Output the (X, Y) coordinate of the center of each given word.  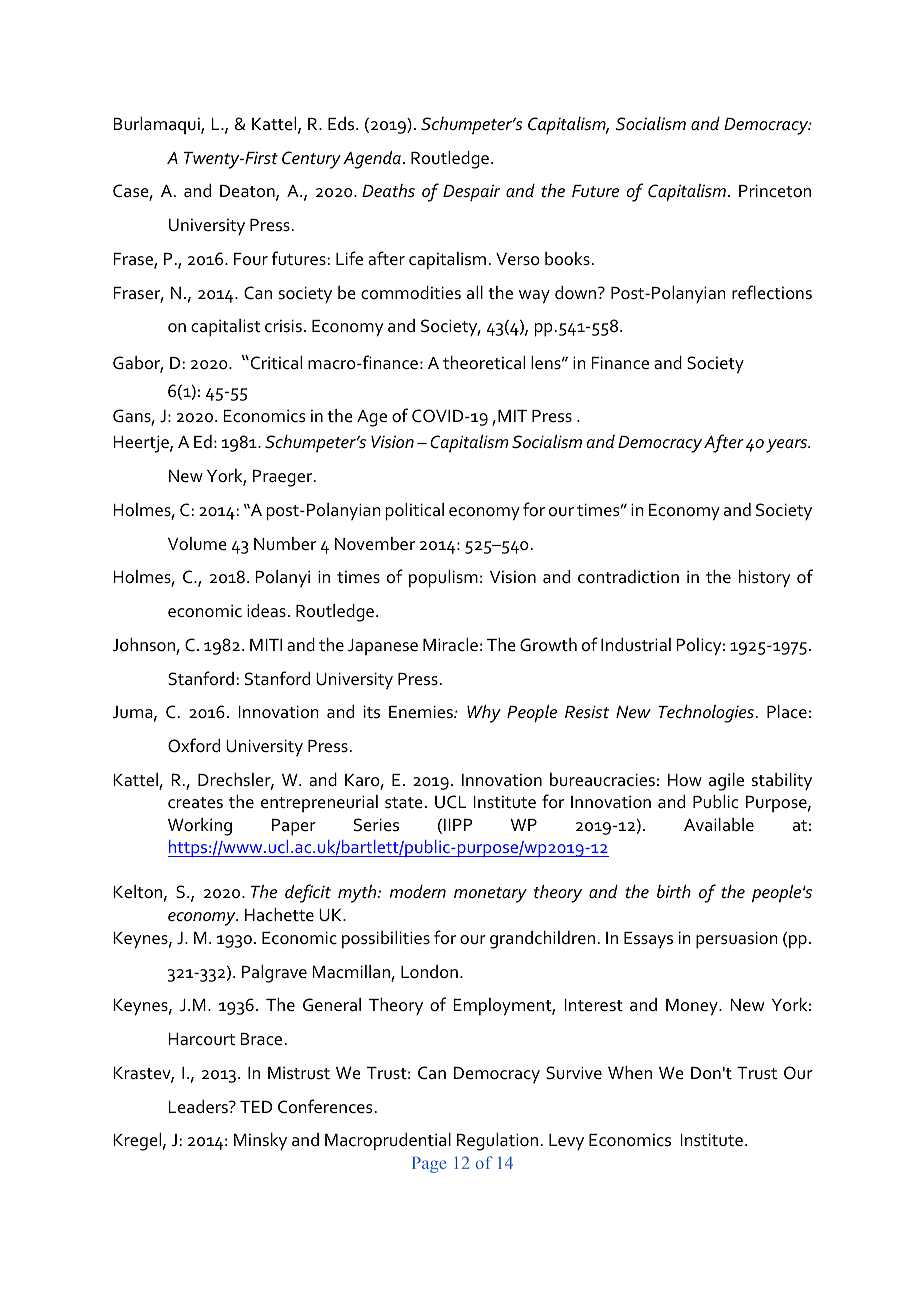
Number (285, 544)
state (404, 803)
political (415, 512)
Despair (471, 193)
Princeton (775, 191)
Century (311, 160)
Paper (294, 827)
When (630, 1073)
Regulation (497, 1142)
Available (719, 825)
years (788, 446)
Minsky (260, 1141)
